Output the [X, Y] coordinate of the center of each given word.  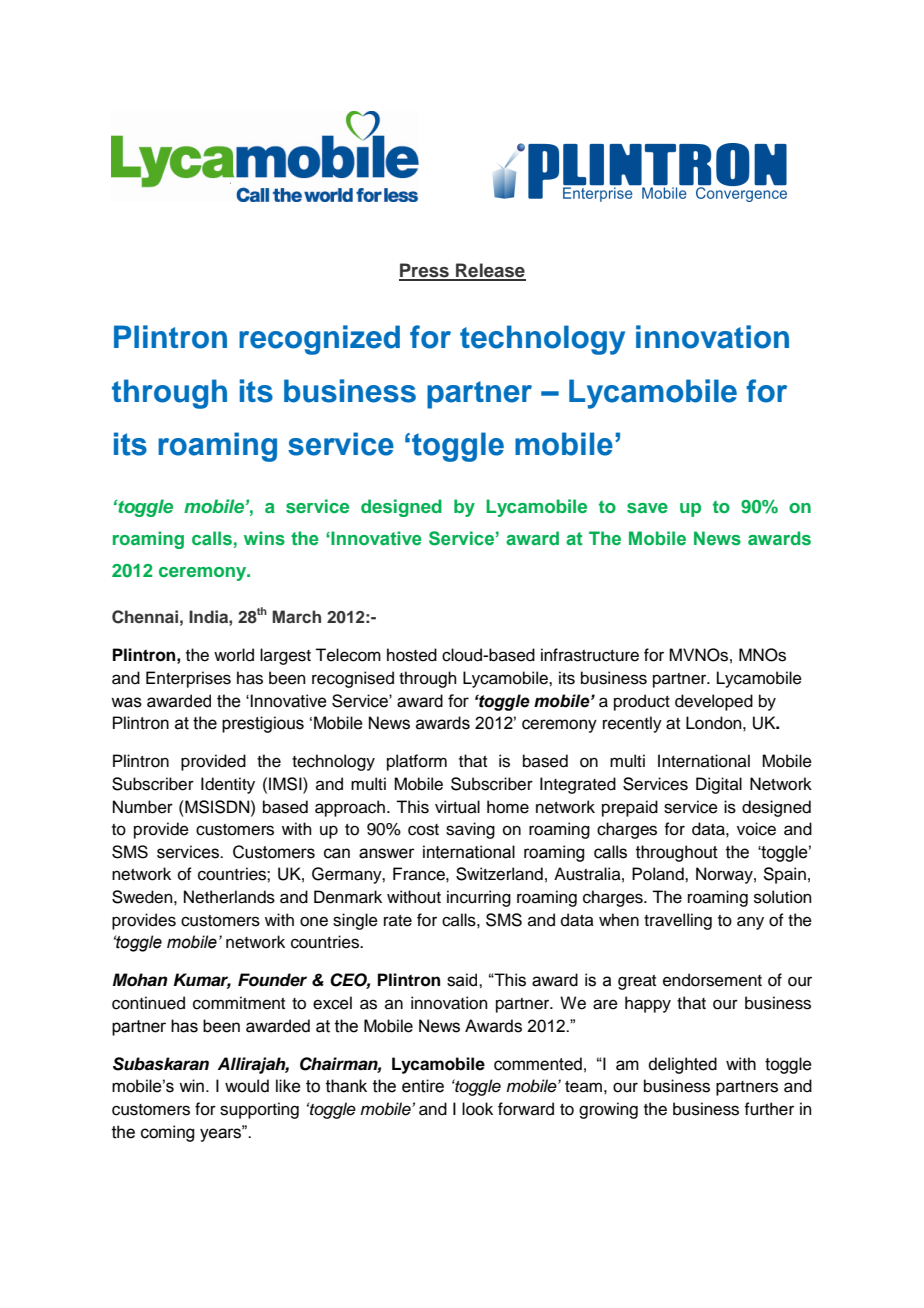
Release [490, 271]
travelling [678, 921]
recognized [319, 340]
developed [714, 702]
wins [264, 538]
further [769, 1109]
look [477, 1109]
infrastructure [590, 655]
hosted [412, 655]
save [647, 508]
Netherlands [229, 897]
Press [425, 271]
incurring [479, 898]
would [247, 1086]
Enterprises [188, 679]
